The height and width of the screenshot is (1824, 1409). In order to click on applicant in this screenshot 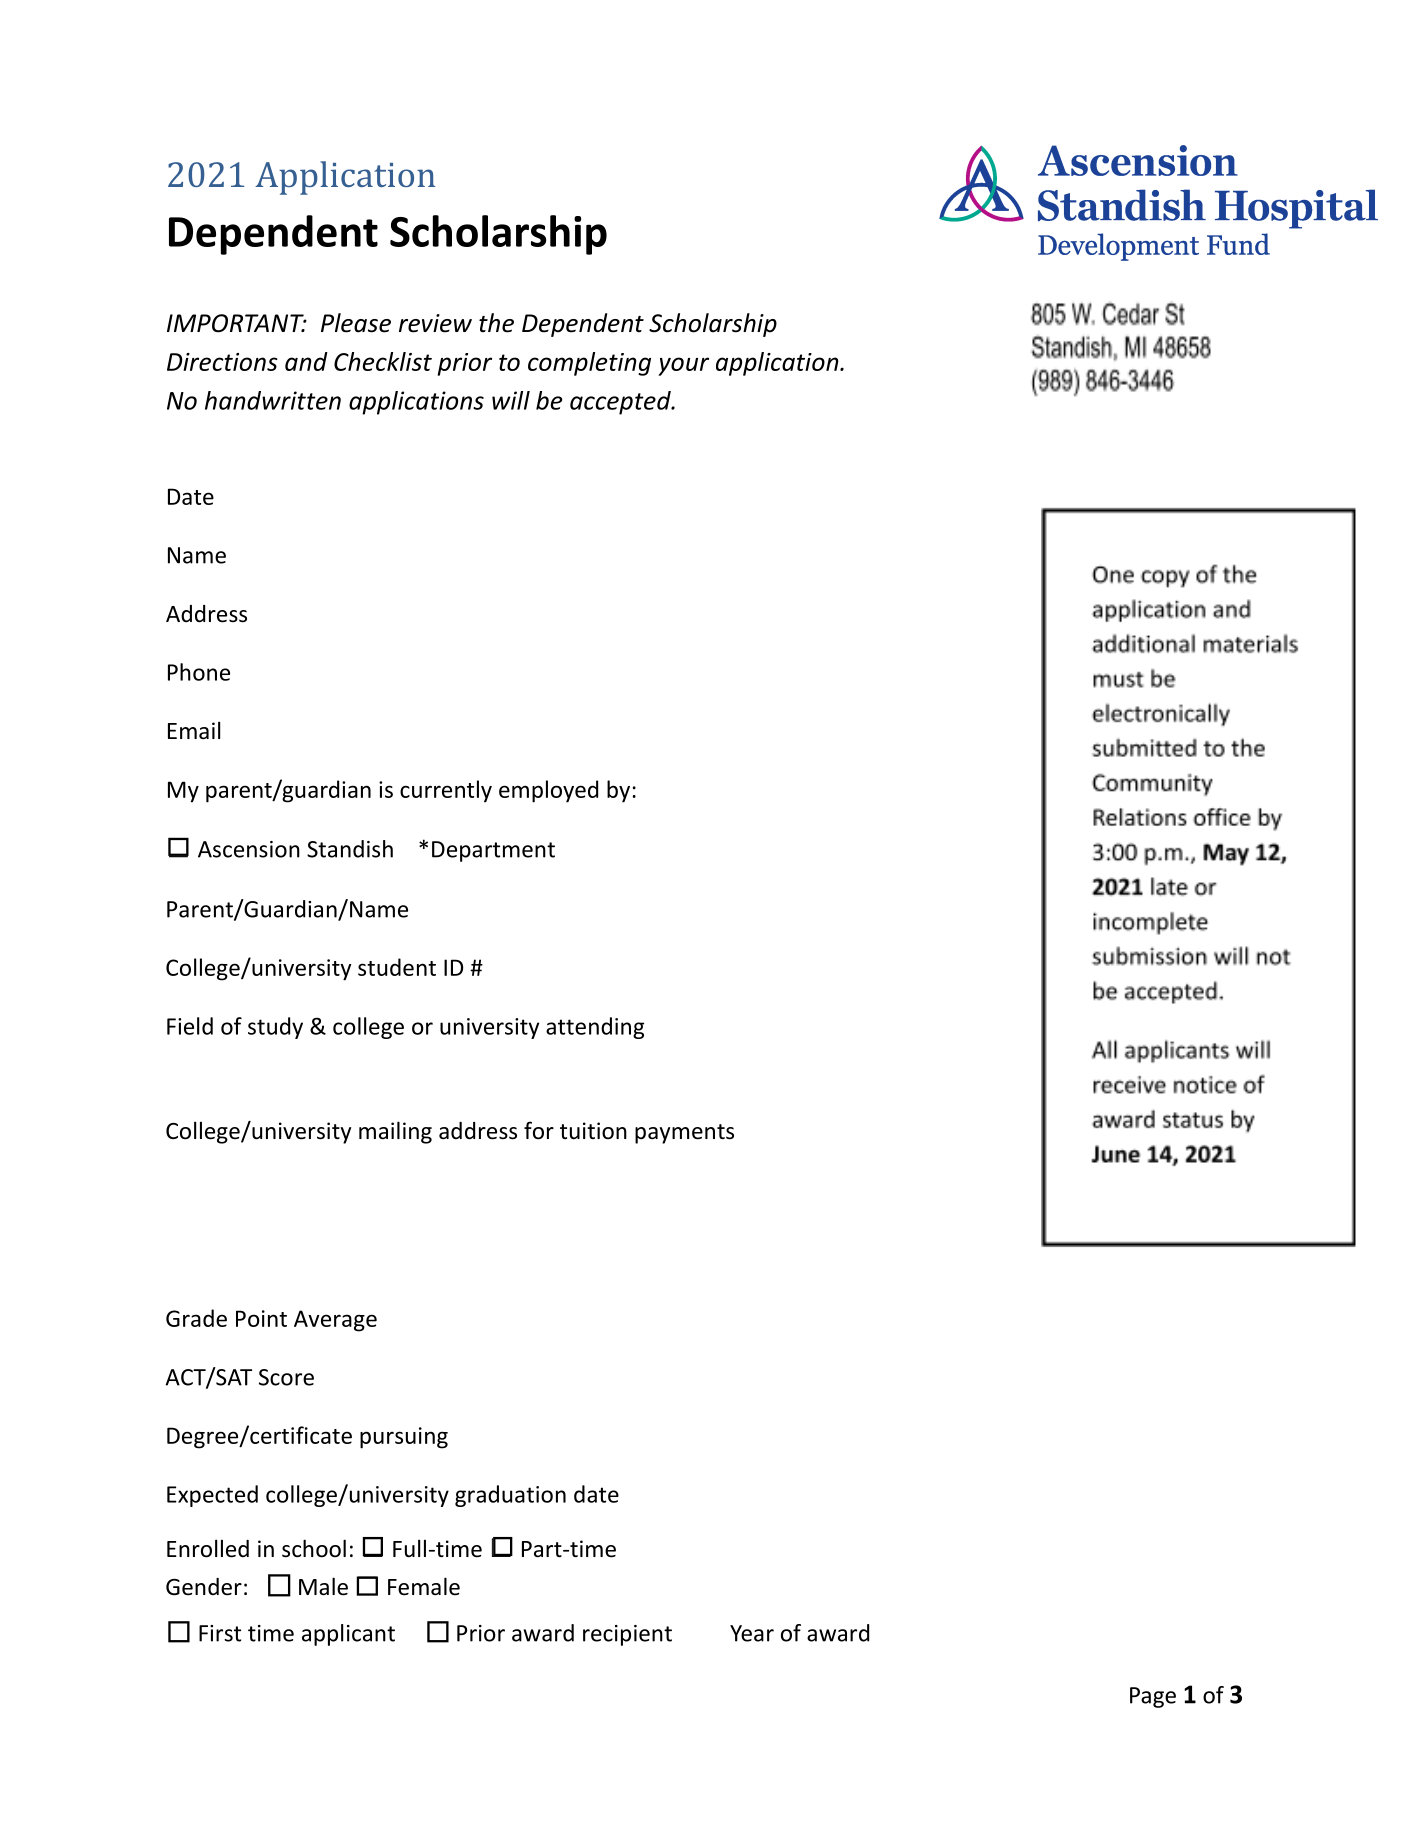, I will do `click(348, 1635)`.
